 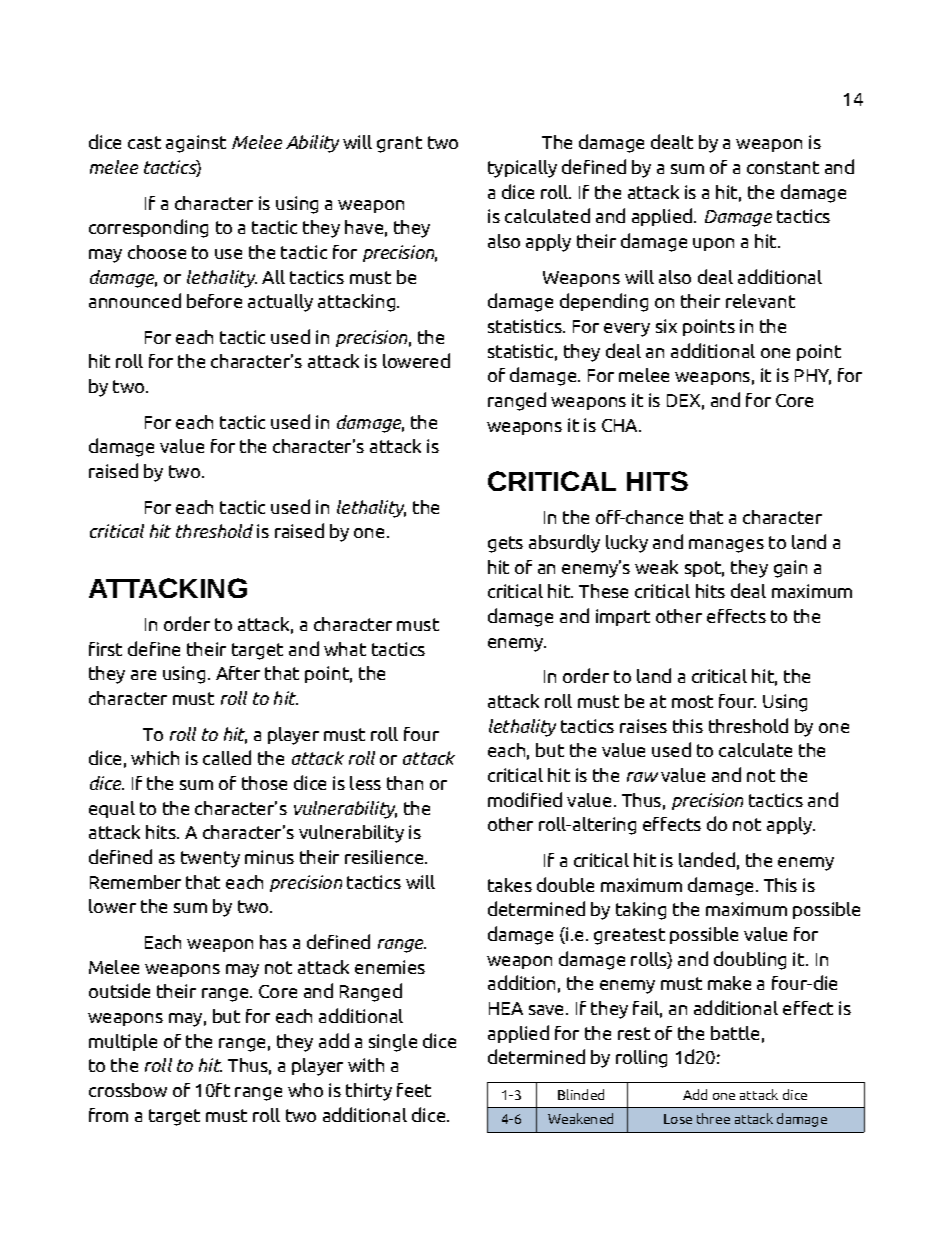 I want to click on typically, so click(x=522, y=169).
